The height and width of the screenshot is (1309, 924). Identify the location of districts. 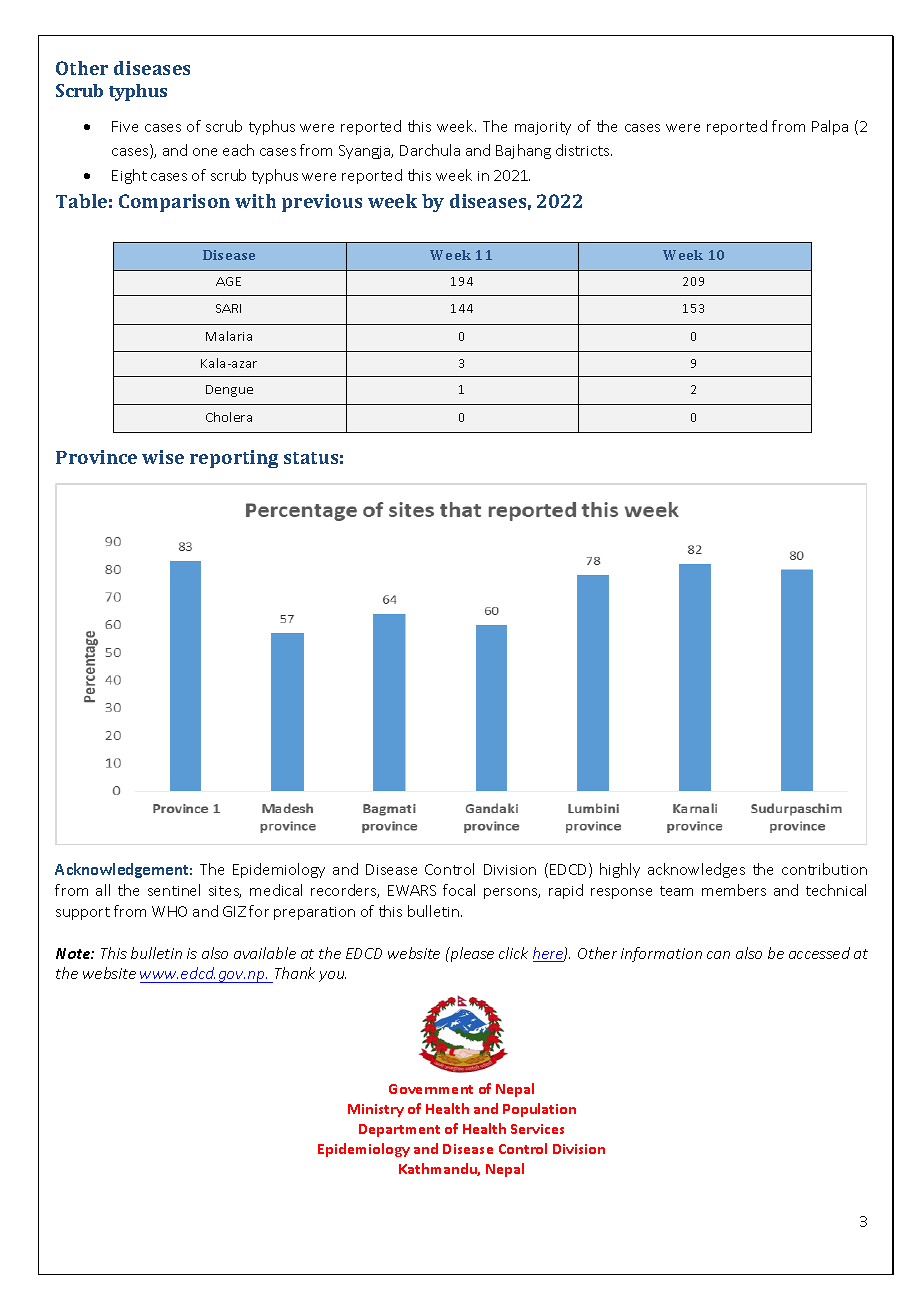
(584, 150).
